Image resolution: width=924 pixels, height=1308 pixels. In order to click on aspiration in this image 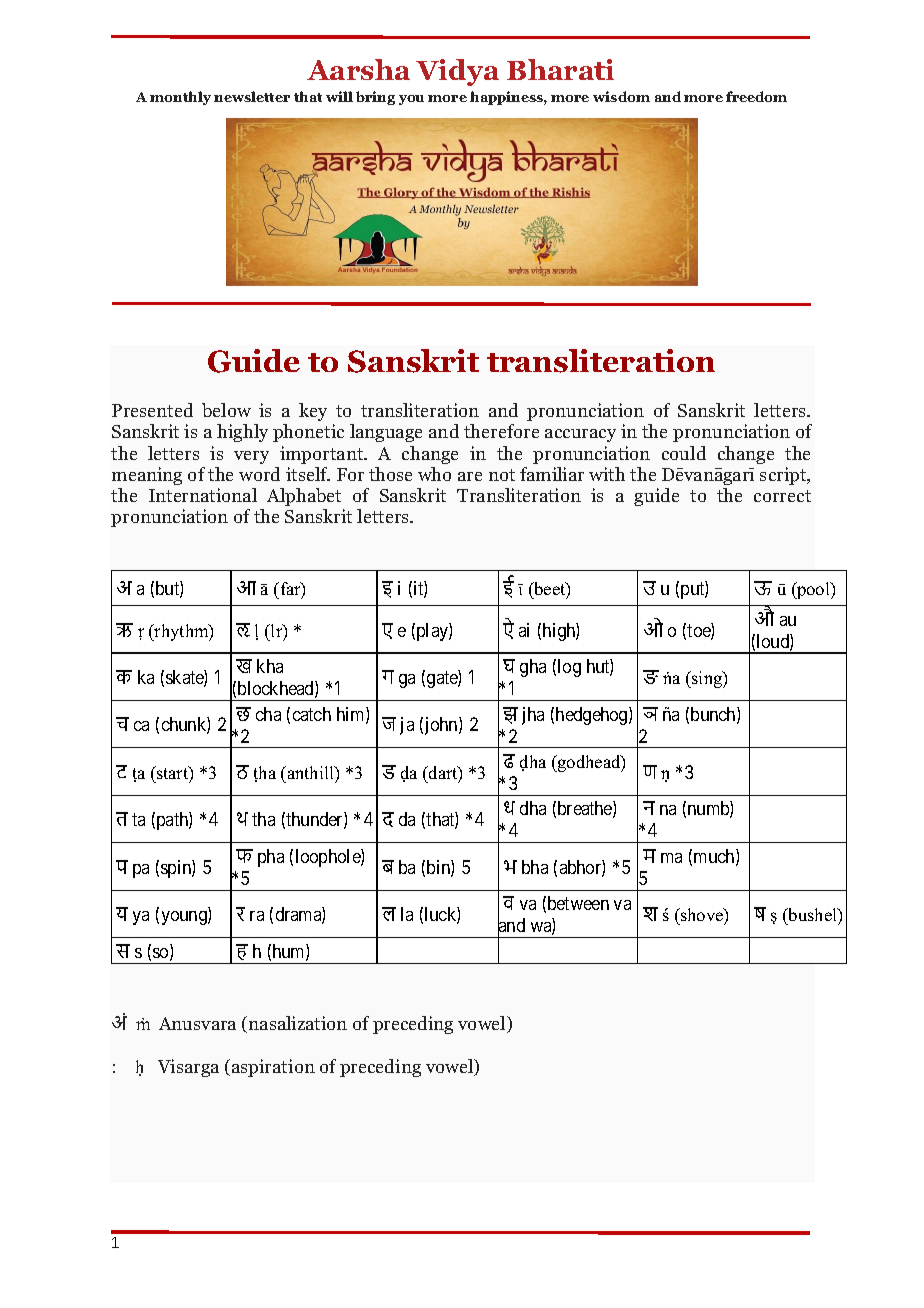, I will do `click(273, 1068)`.
